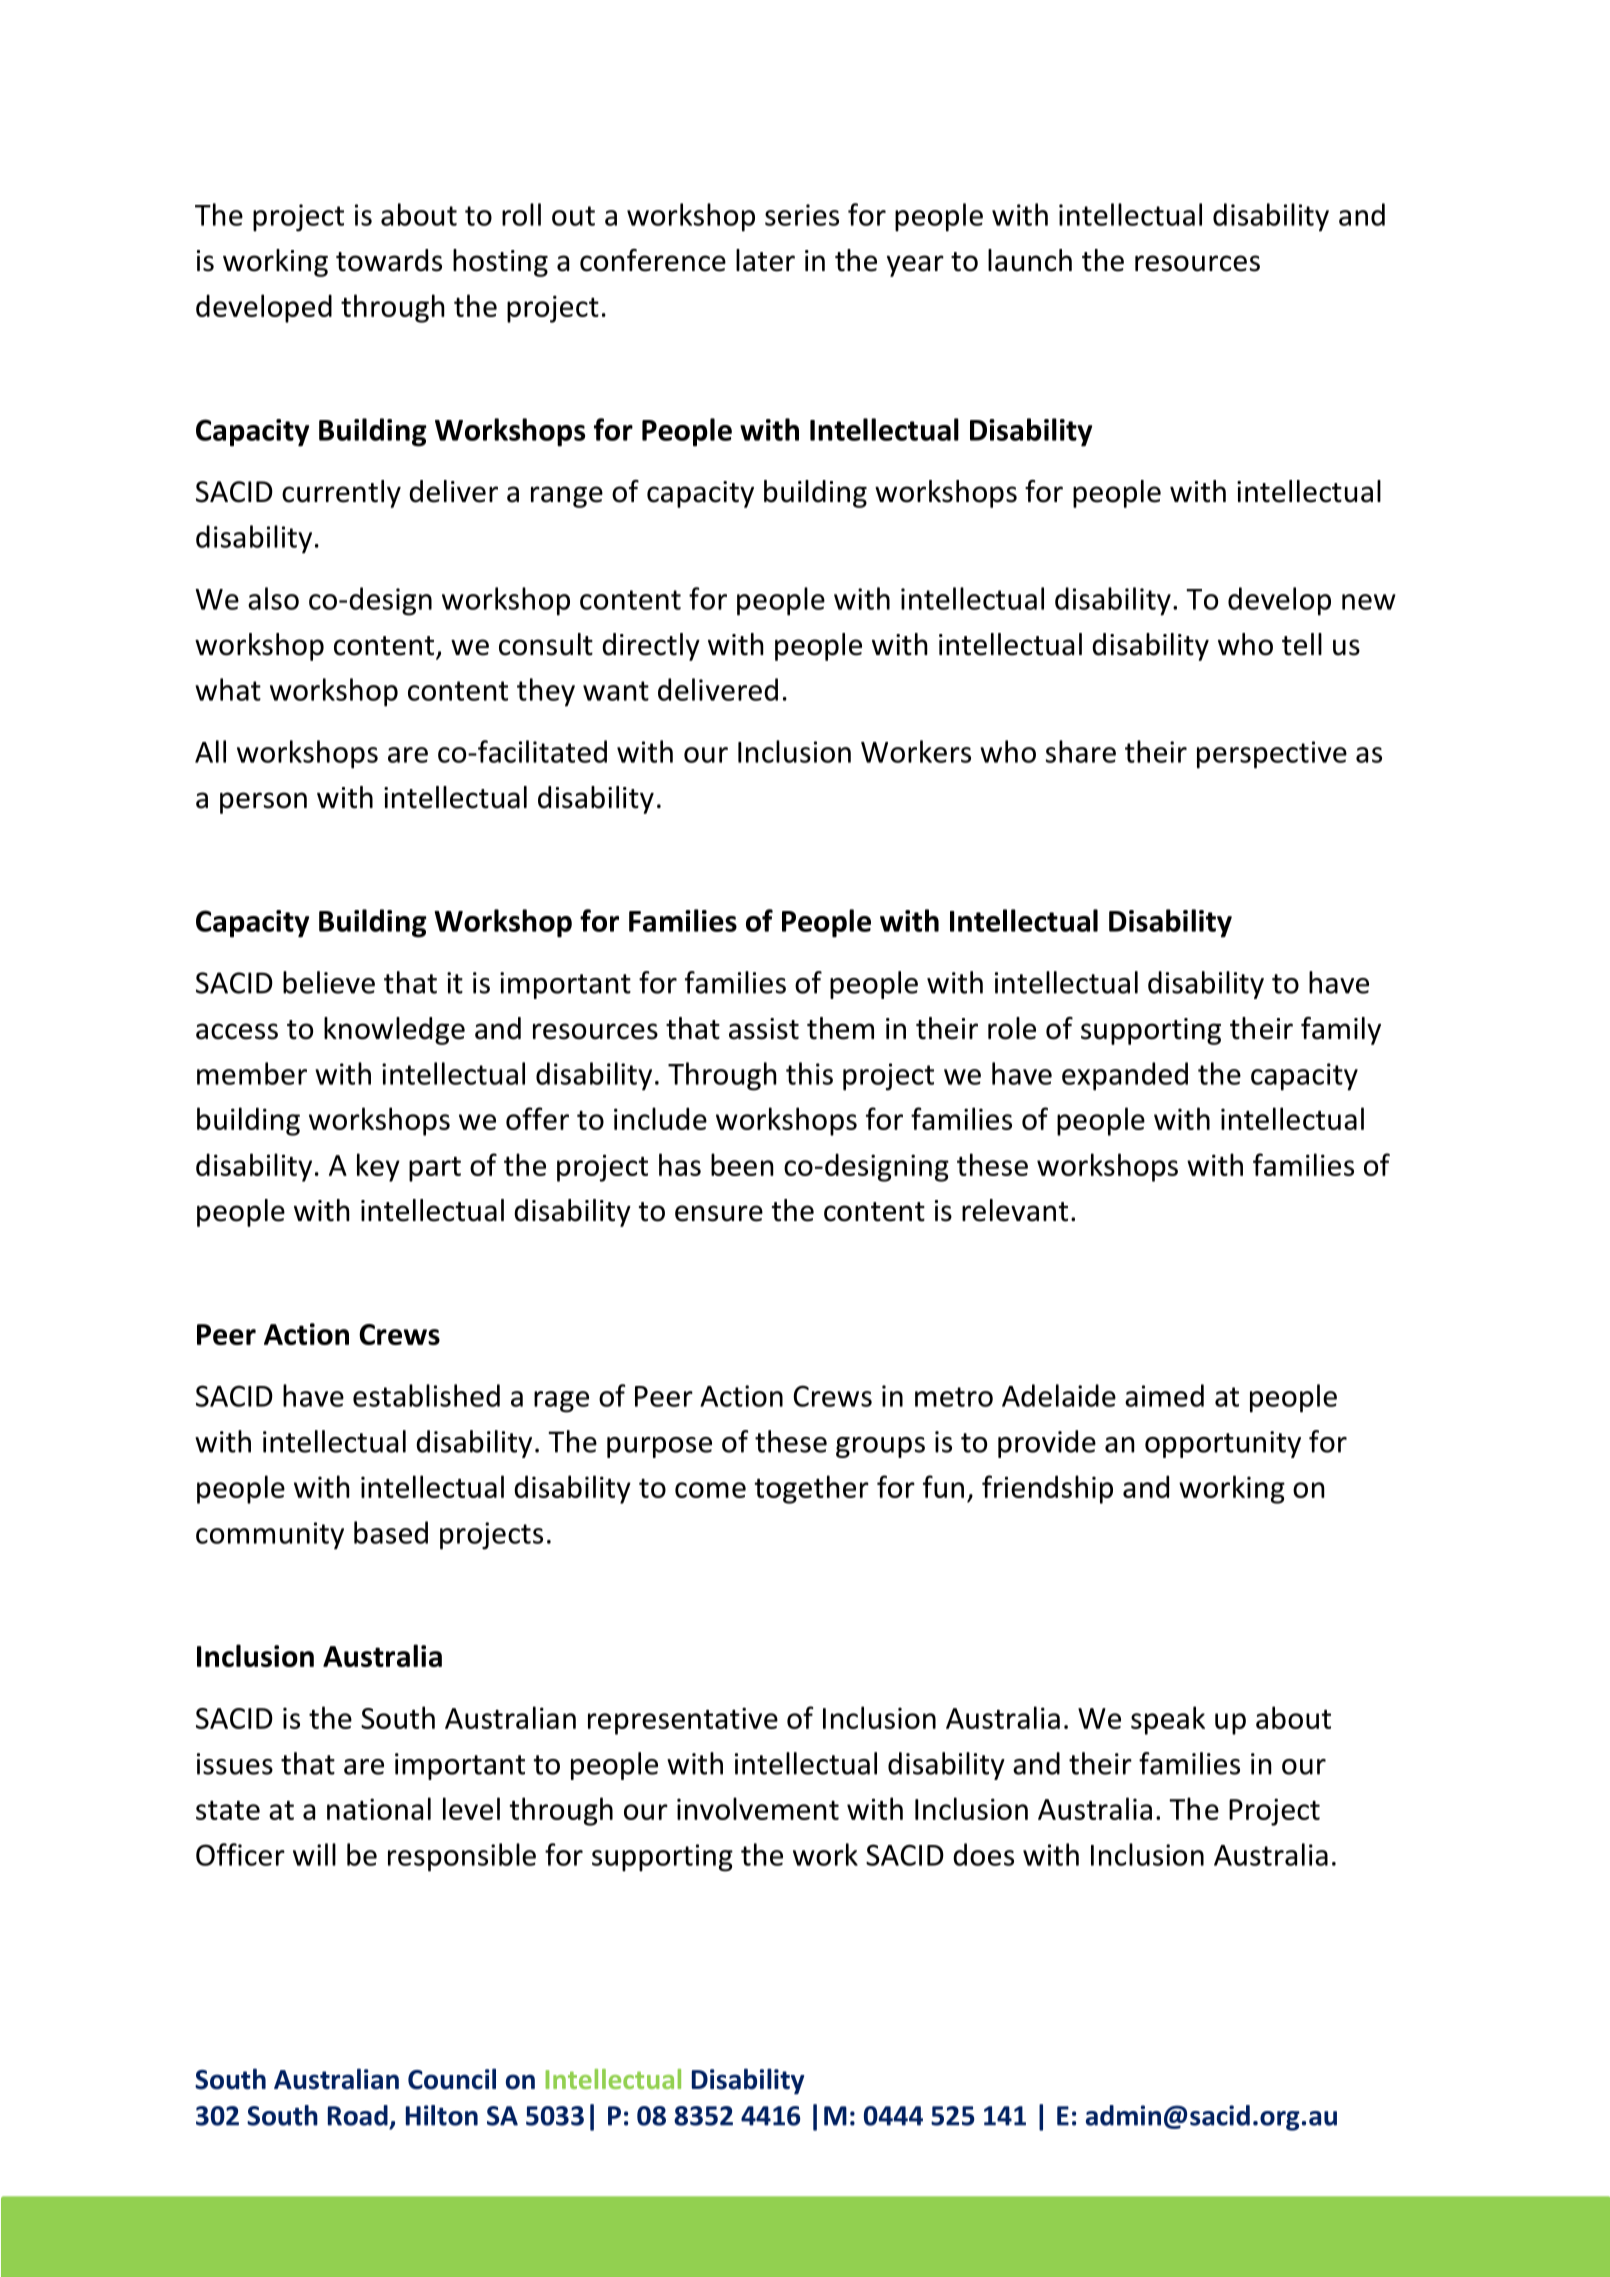 This screenshot has height=2277, width=1610. What do you see at coordinates (742, 1164) in the screenshot?
I see `been` at bounding box center [742, 1164].
